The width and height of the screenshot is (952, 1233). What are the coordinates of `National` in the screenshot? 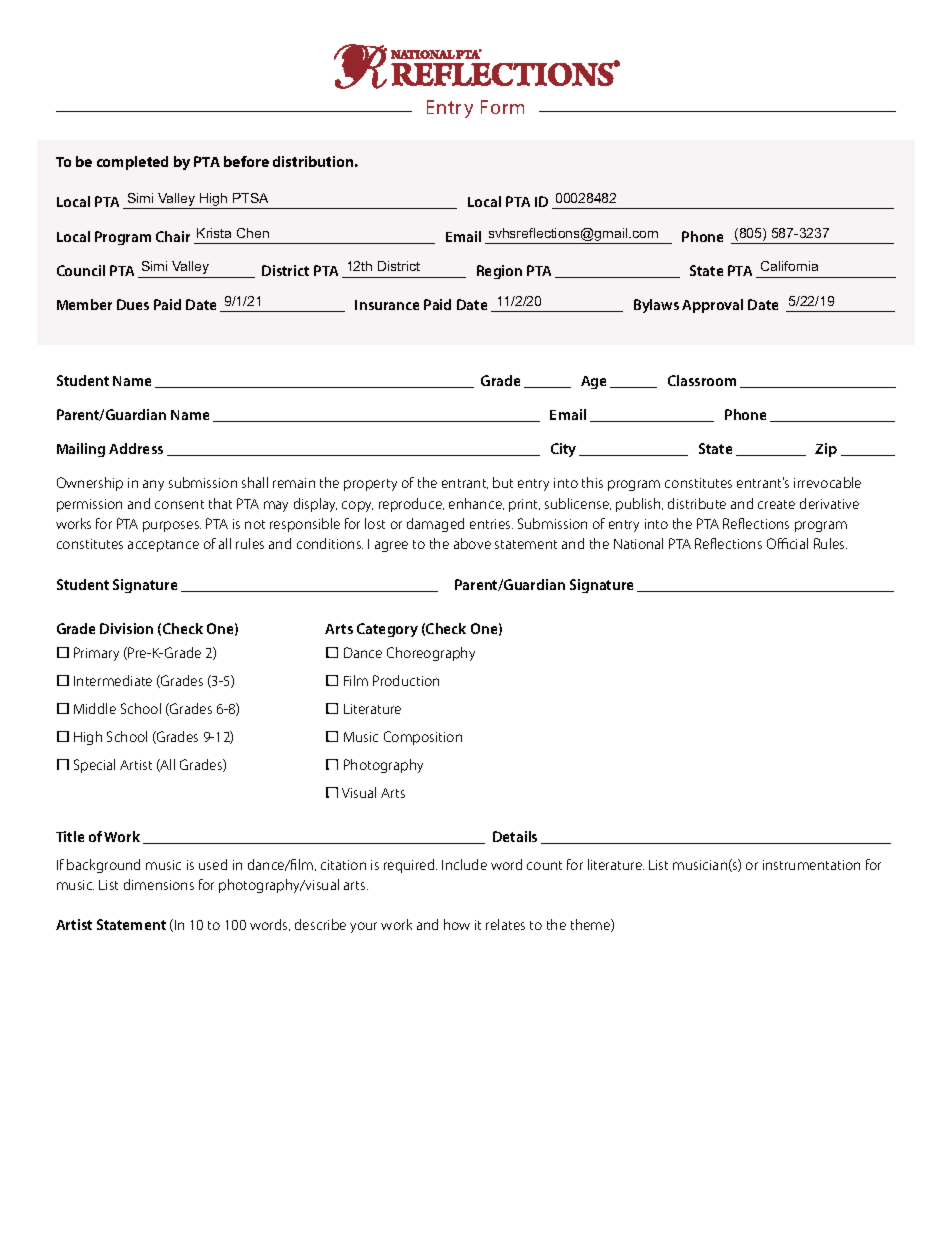 It's located at (638, 543).
